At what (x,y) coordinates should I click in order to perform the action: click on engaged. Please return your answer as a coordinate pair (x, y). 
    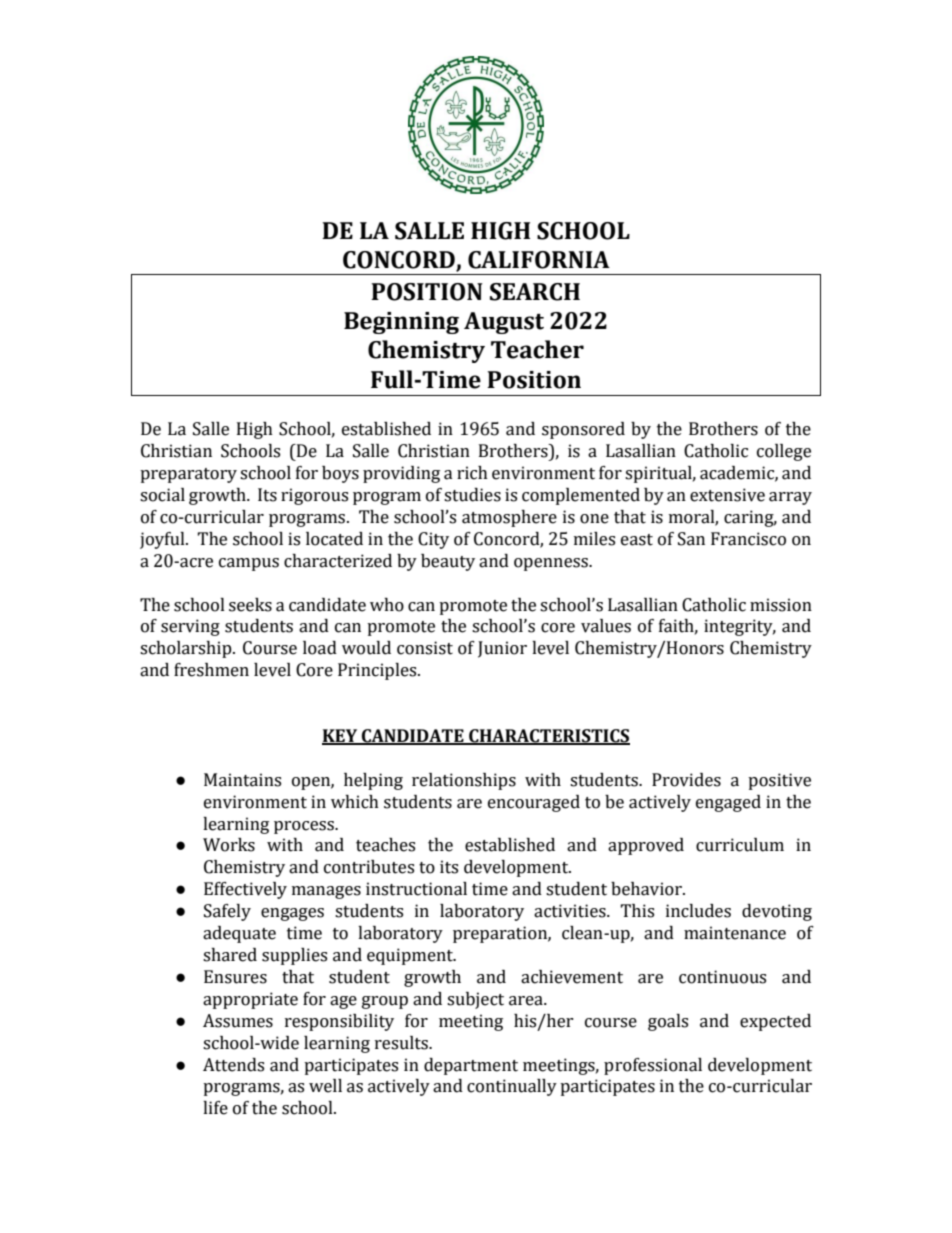
    Looking at the image, I should click on (728, 803).
